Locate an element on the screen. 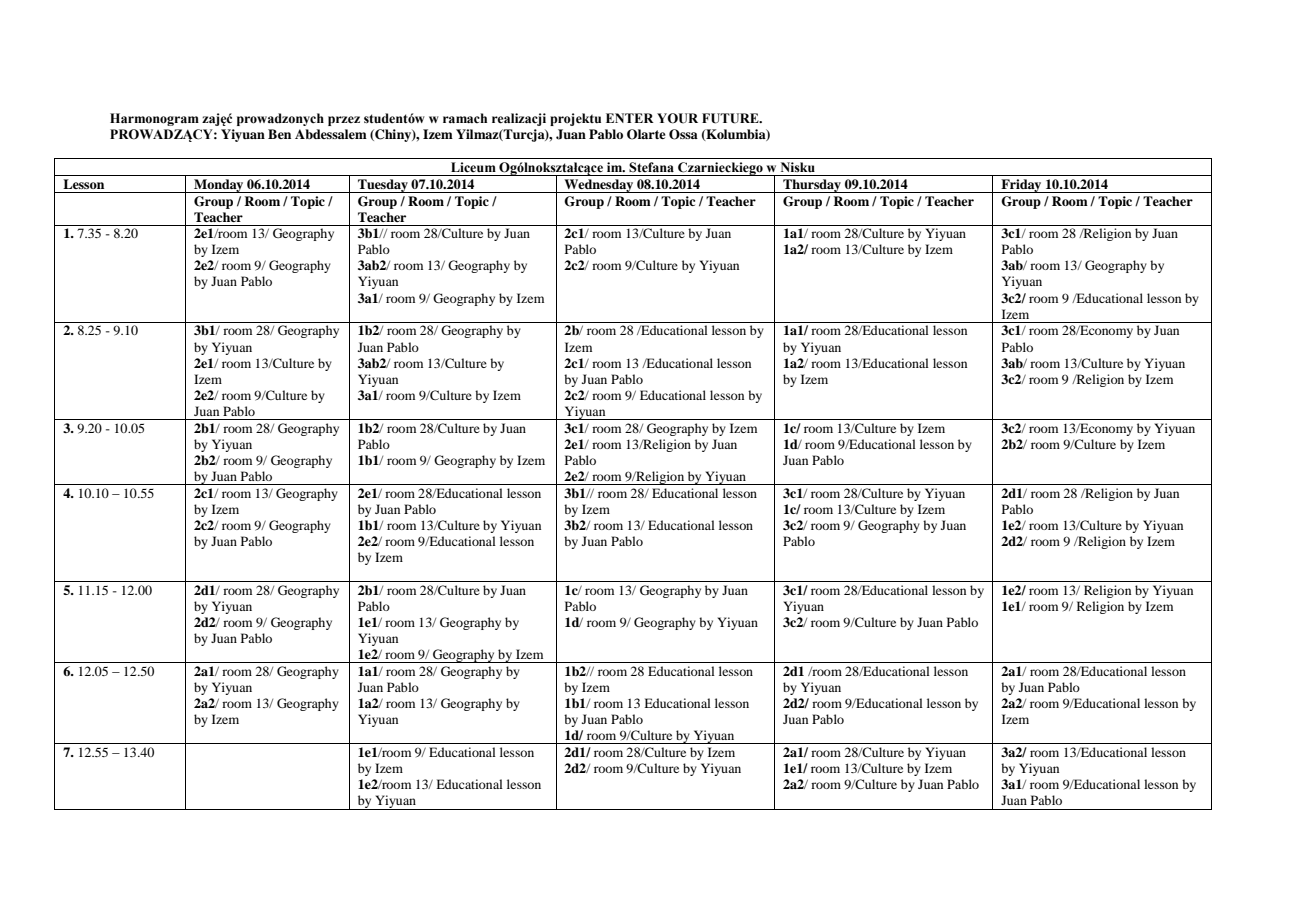 This screenshot has height=924, width=1308. Wednesday is located at coordinates (599, 186).
